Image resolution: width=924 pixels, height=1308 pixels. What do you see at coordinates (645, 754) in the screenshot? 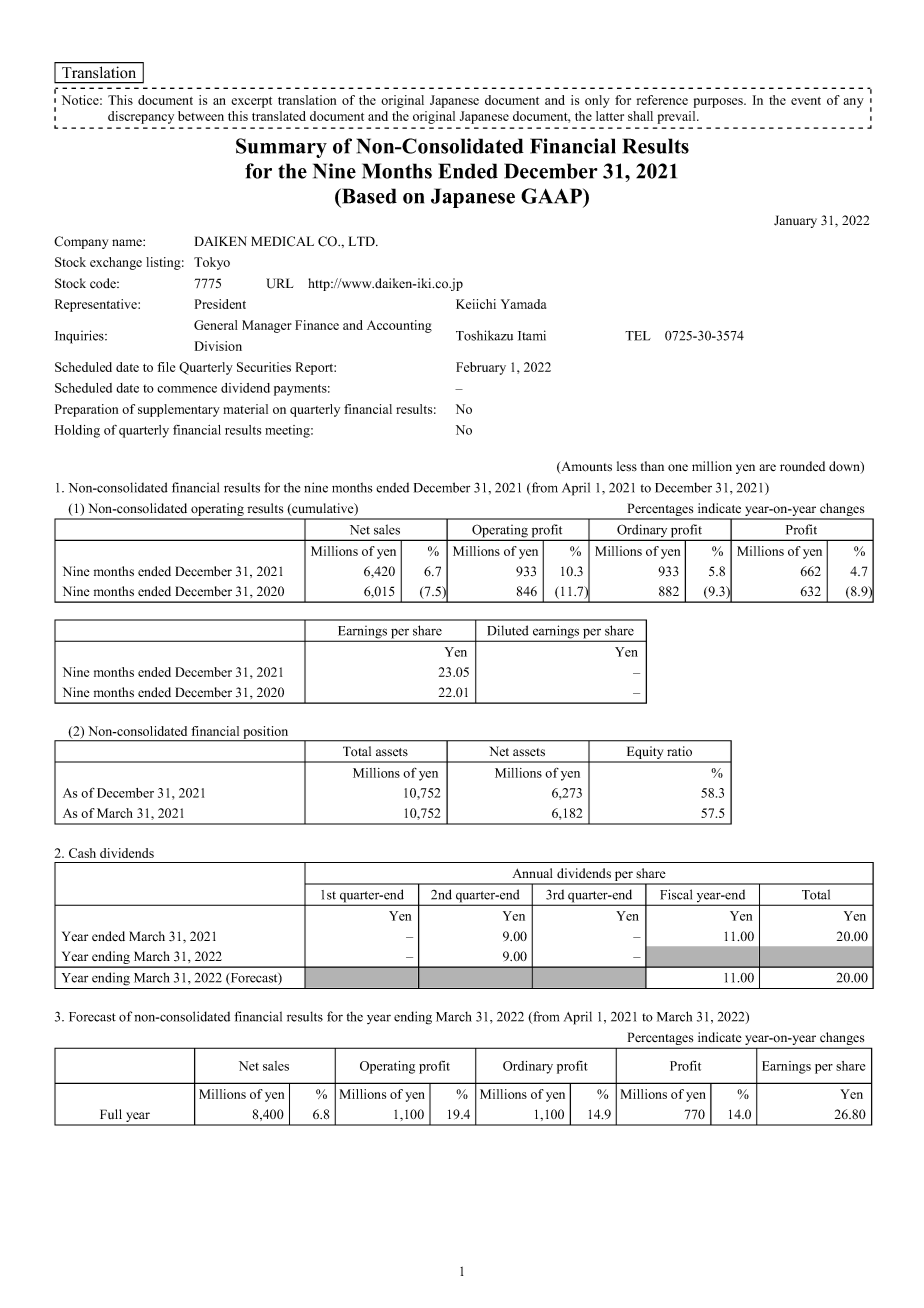
I see `Equity` at bounding box center [645, 754].
